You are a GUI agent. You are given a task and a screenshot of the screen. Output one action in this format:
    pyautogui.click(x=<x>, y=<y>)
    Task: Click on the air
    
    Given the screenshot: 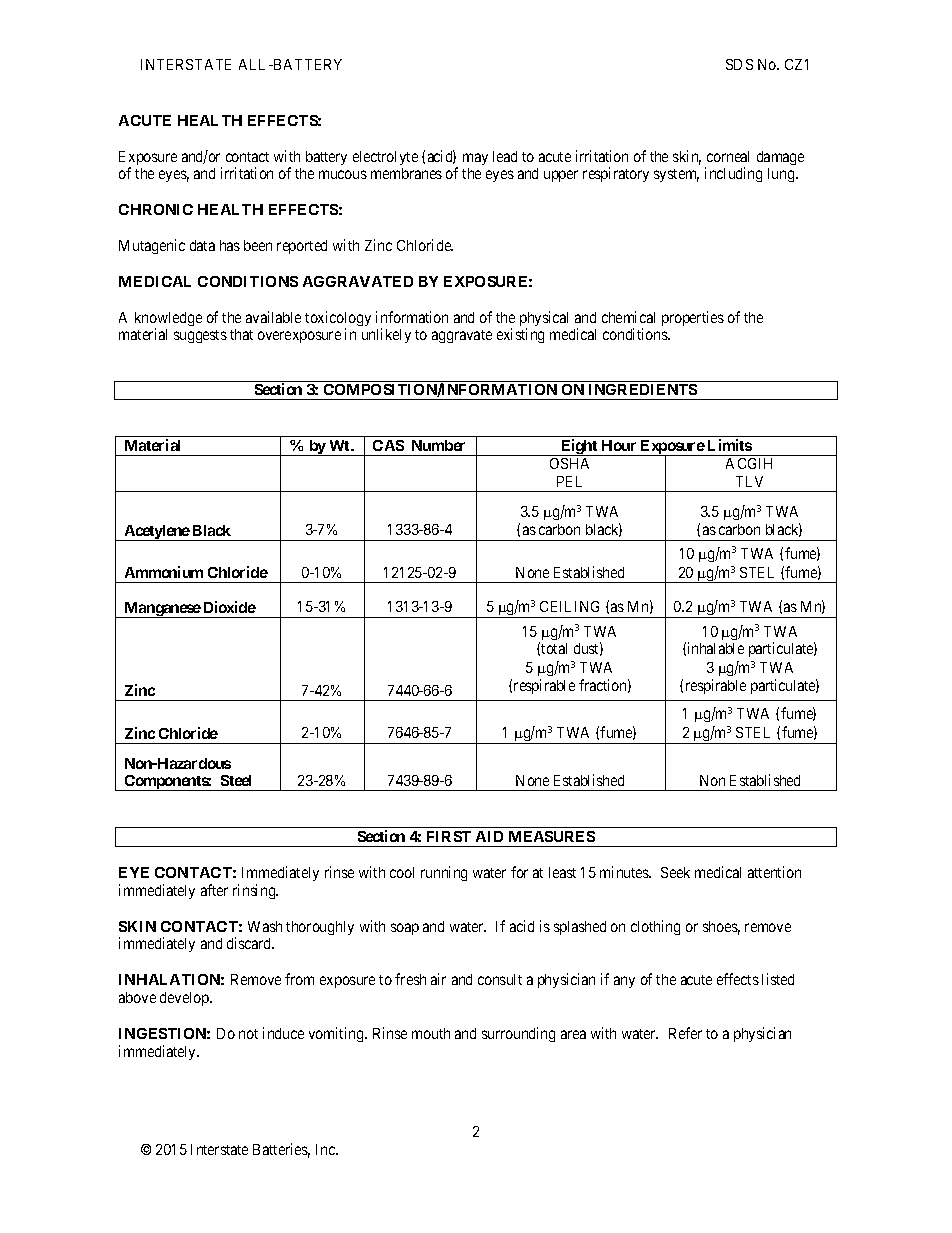 What is the action you would take?
    pyautogui.click(x=438, y=979)
